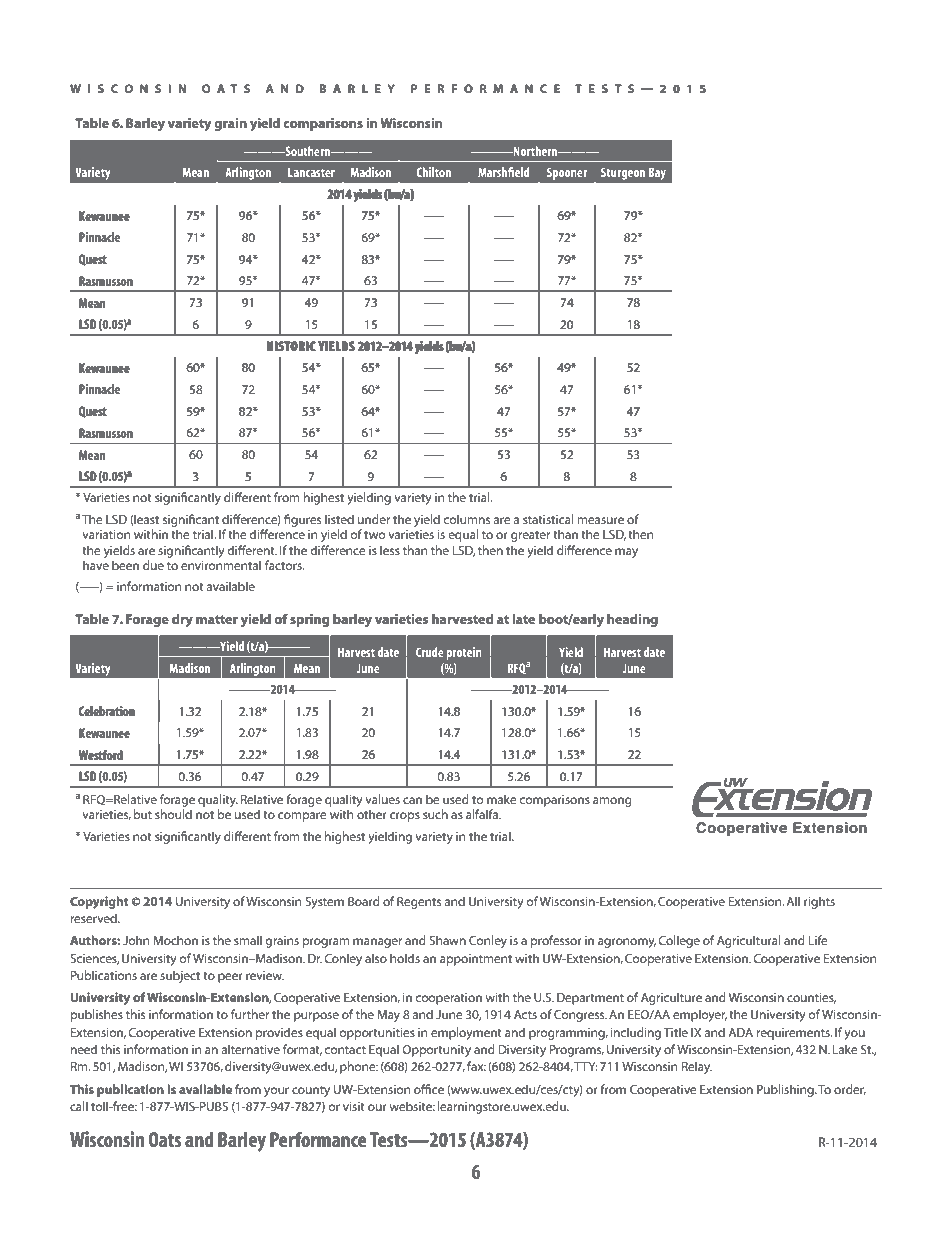 The height and width of the page is (1233, 952). Describe the element at coordinates (466, 519) in the page. I see `columns` at that location.
